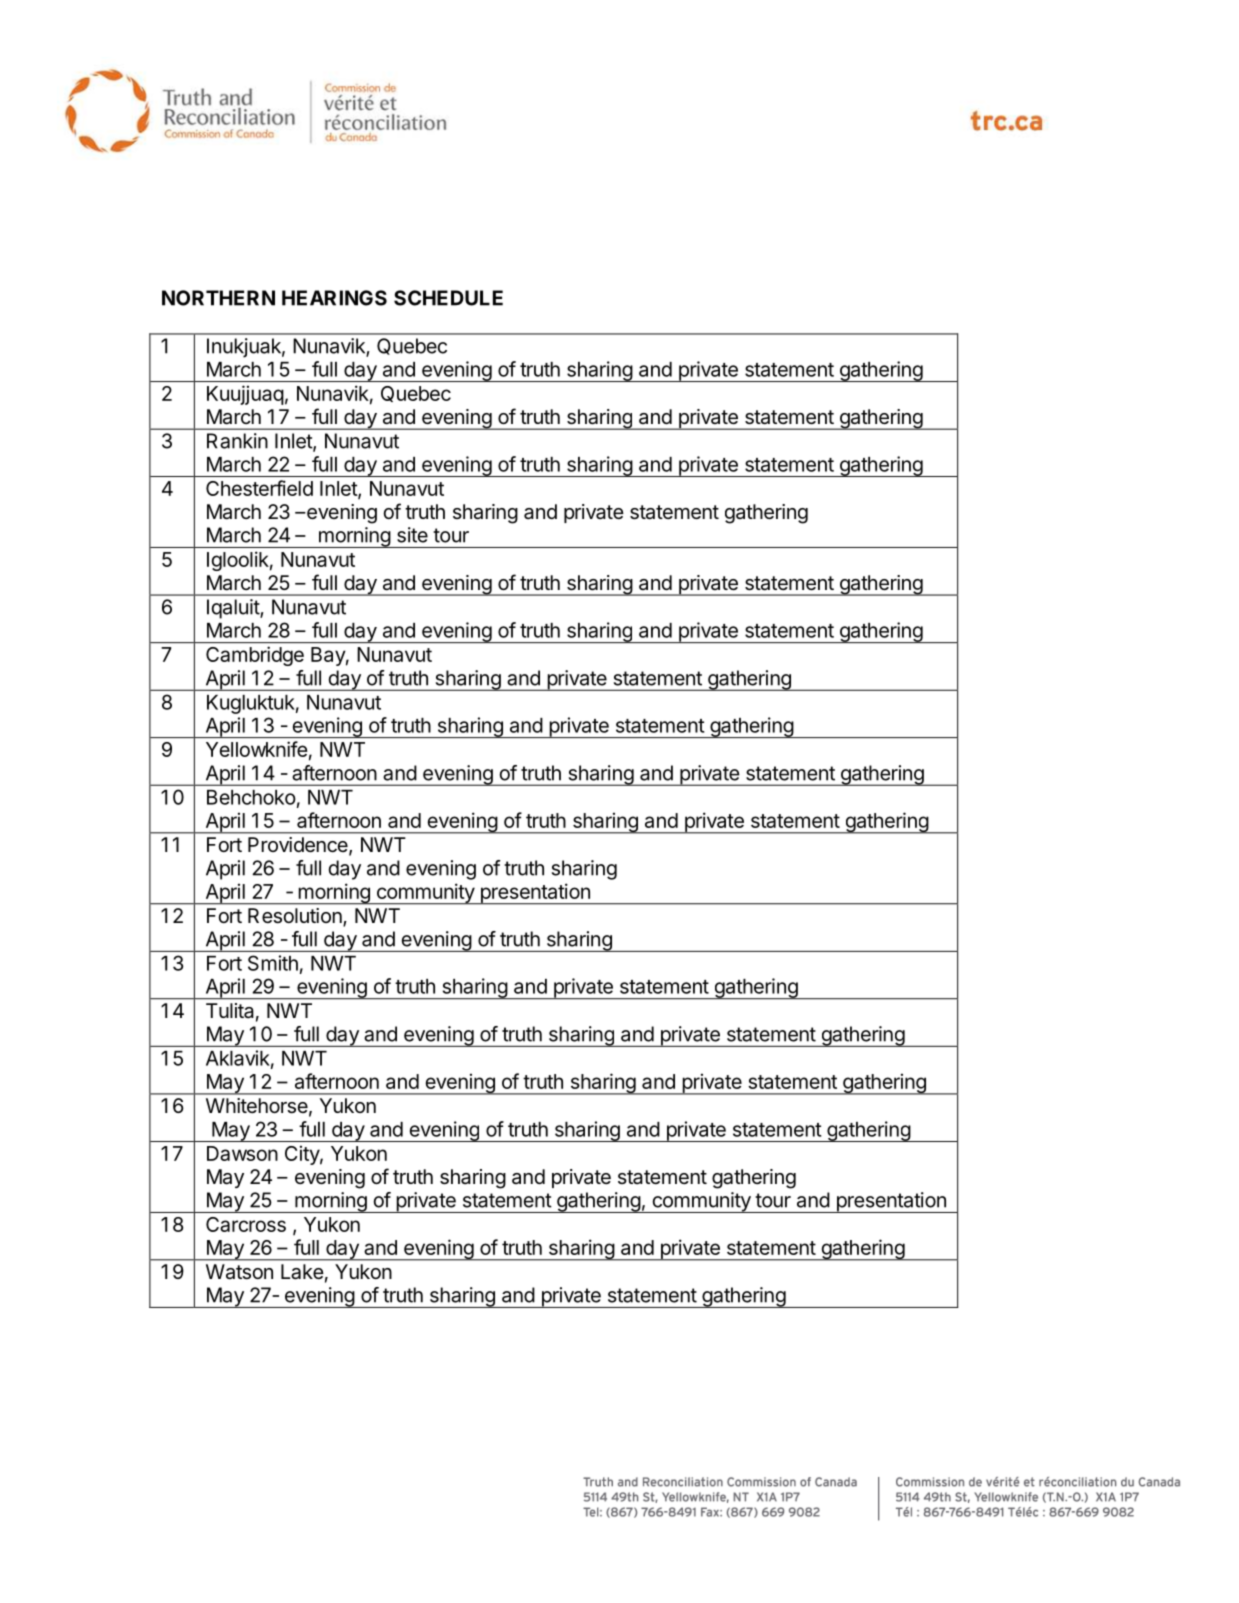  Describe the element at coordinates (295, 916) in the screenshot. I see `Resolution` at that location.
